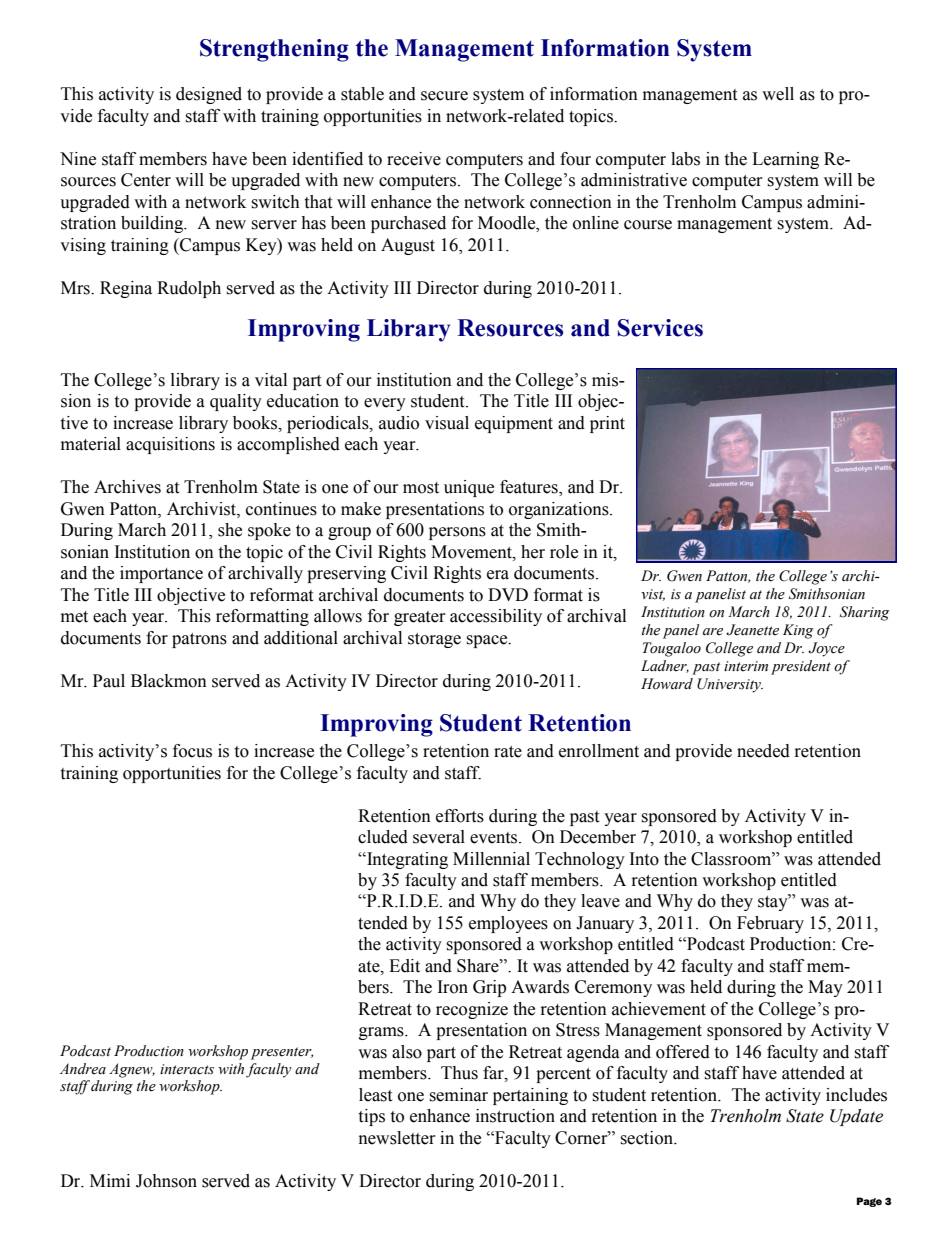 Image resolution: width=952 pixels, height=1233 pixels. I want to click on Page, so click(869, 1202).
